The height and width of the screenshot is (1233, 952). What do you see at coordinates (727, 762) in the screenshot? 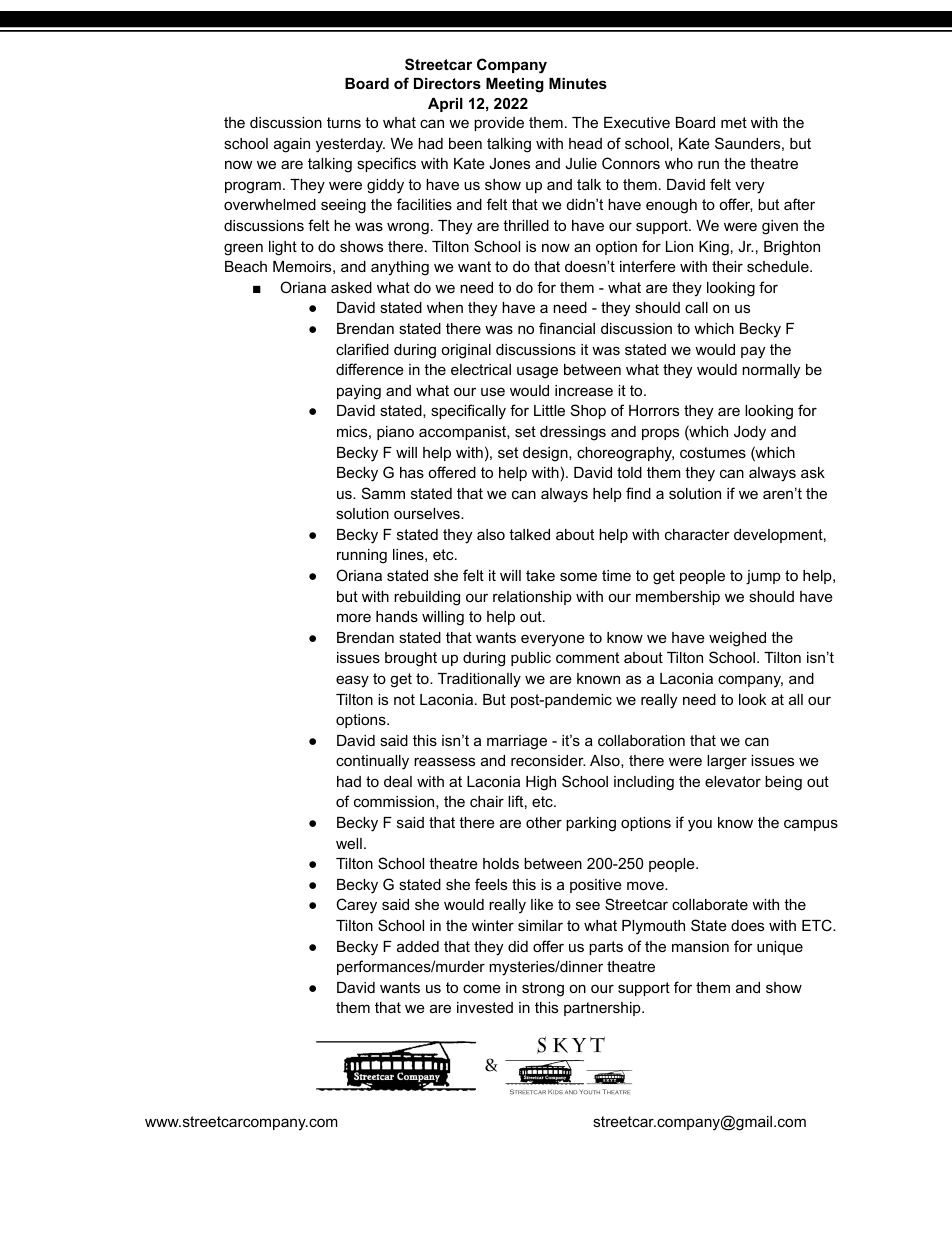
I see `larger` at bounding box center [727, 762].
